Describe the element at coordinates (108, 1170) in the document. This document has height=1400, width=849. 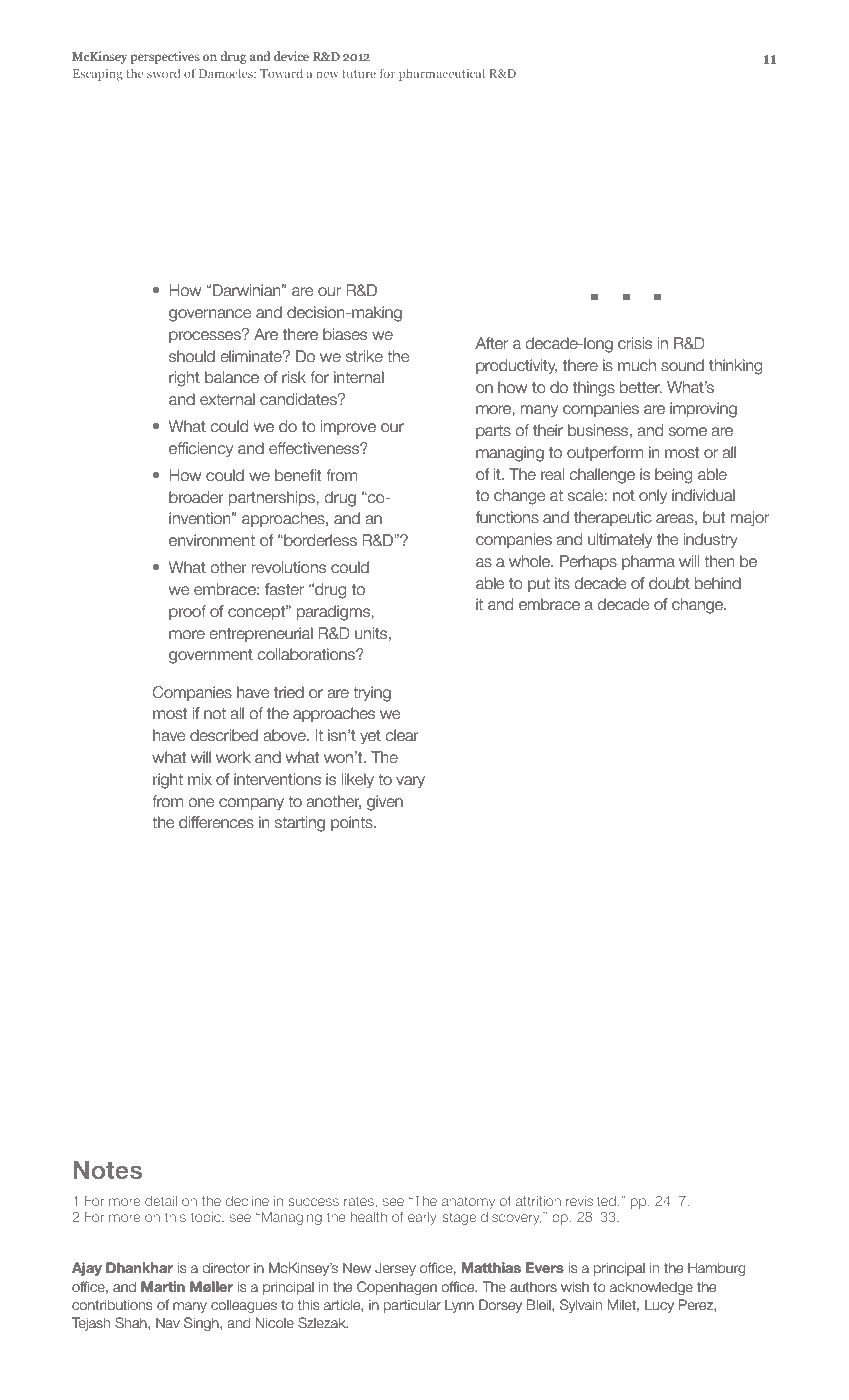
I see `Notes` at that location.
